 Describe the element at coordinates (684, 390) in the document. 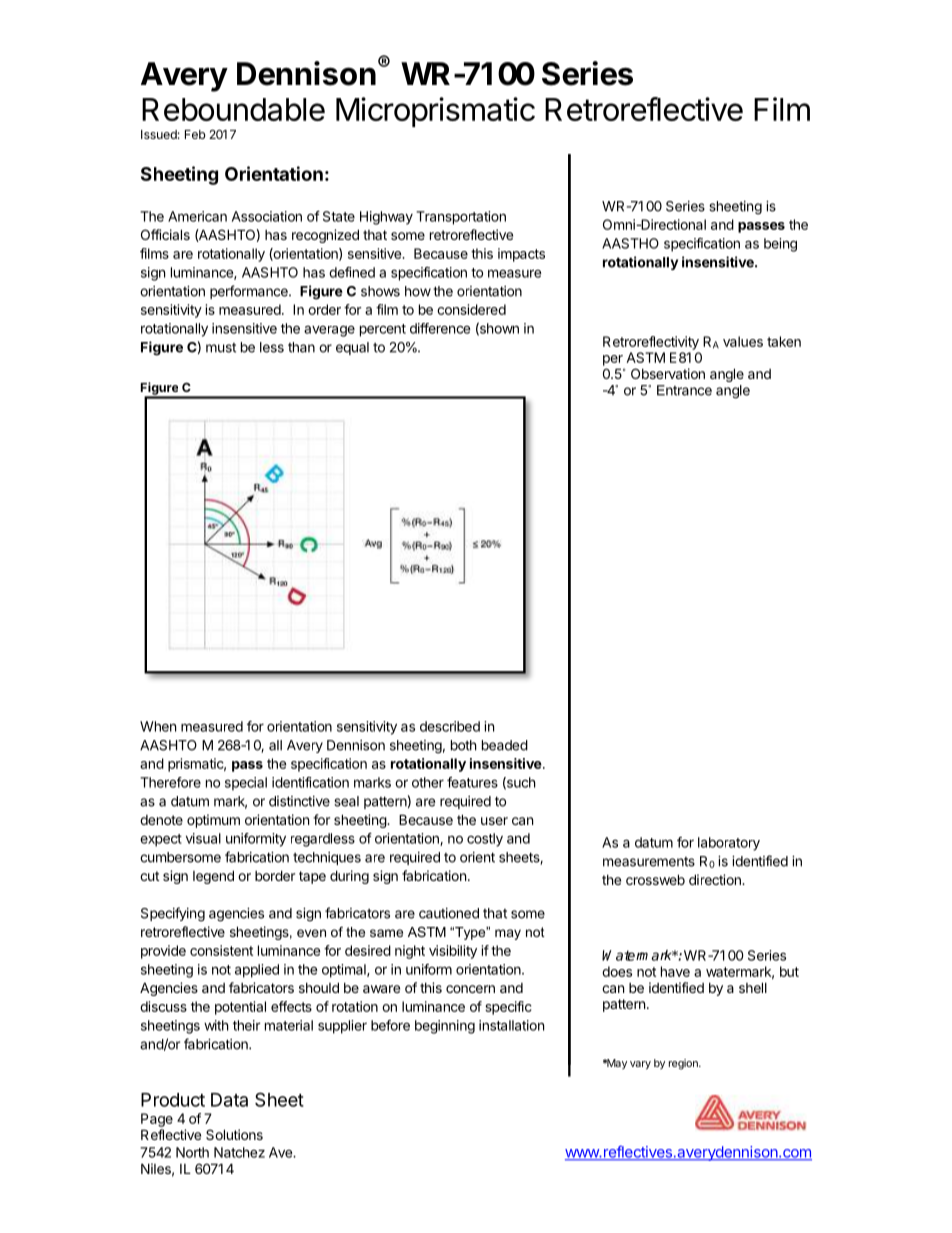

I see `Entrance` at that location.
